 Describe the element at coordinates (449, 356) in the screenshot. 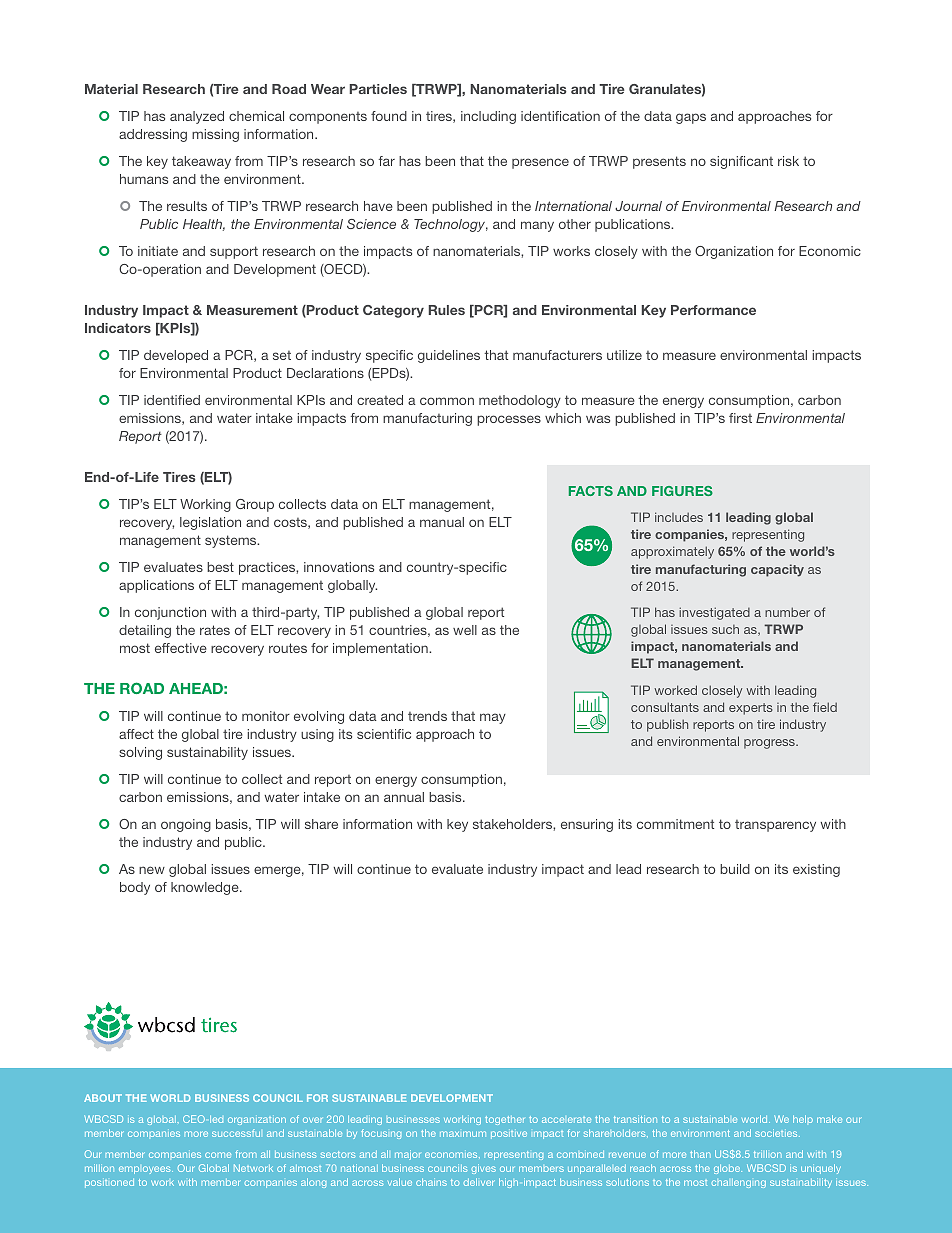

I see `guidelines` at that location.
